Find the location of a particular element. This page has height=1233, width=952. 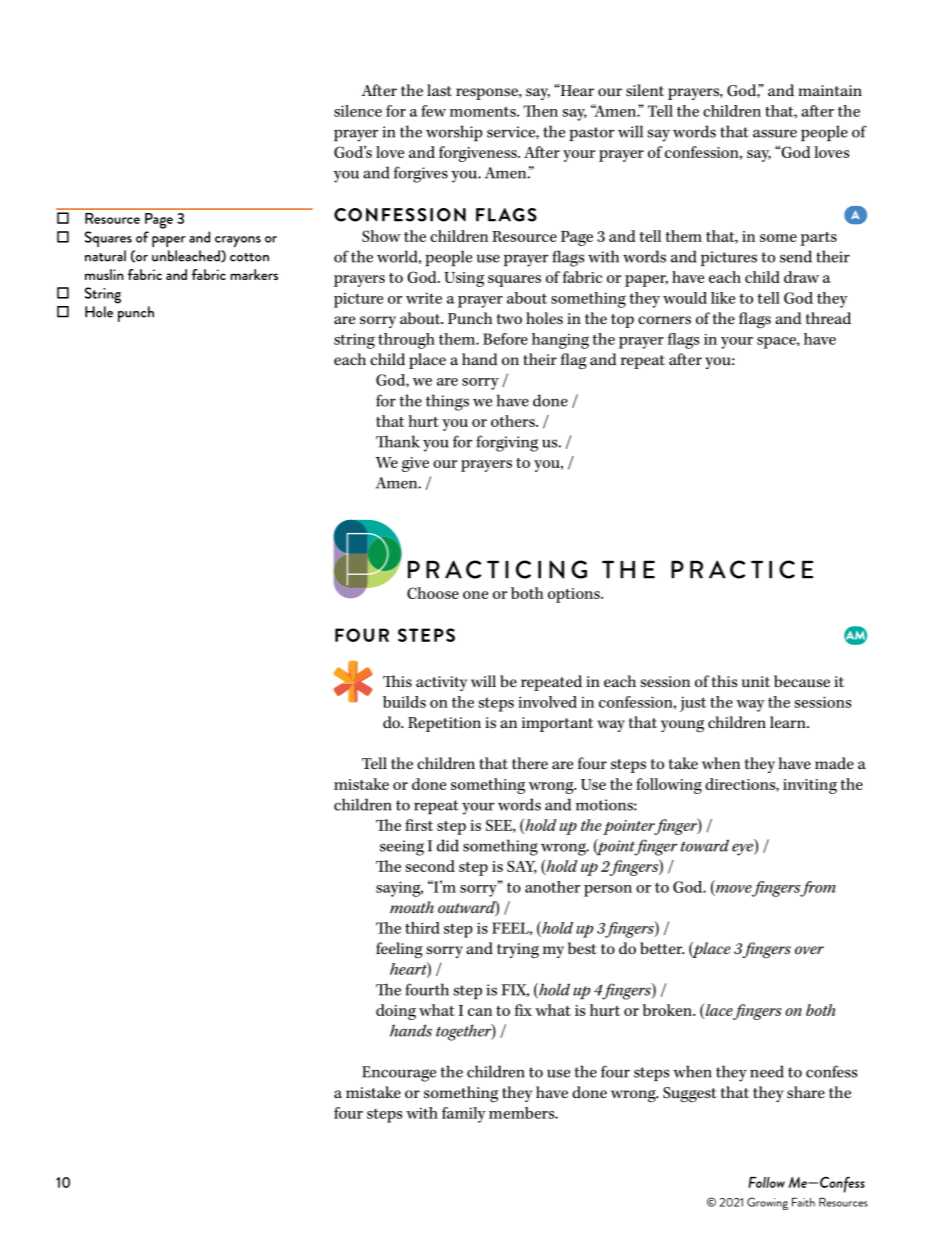

unit is located at coordinates (756, 681).
